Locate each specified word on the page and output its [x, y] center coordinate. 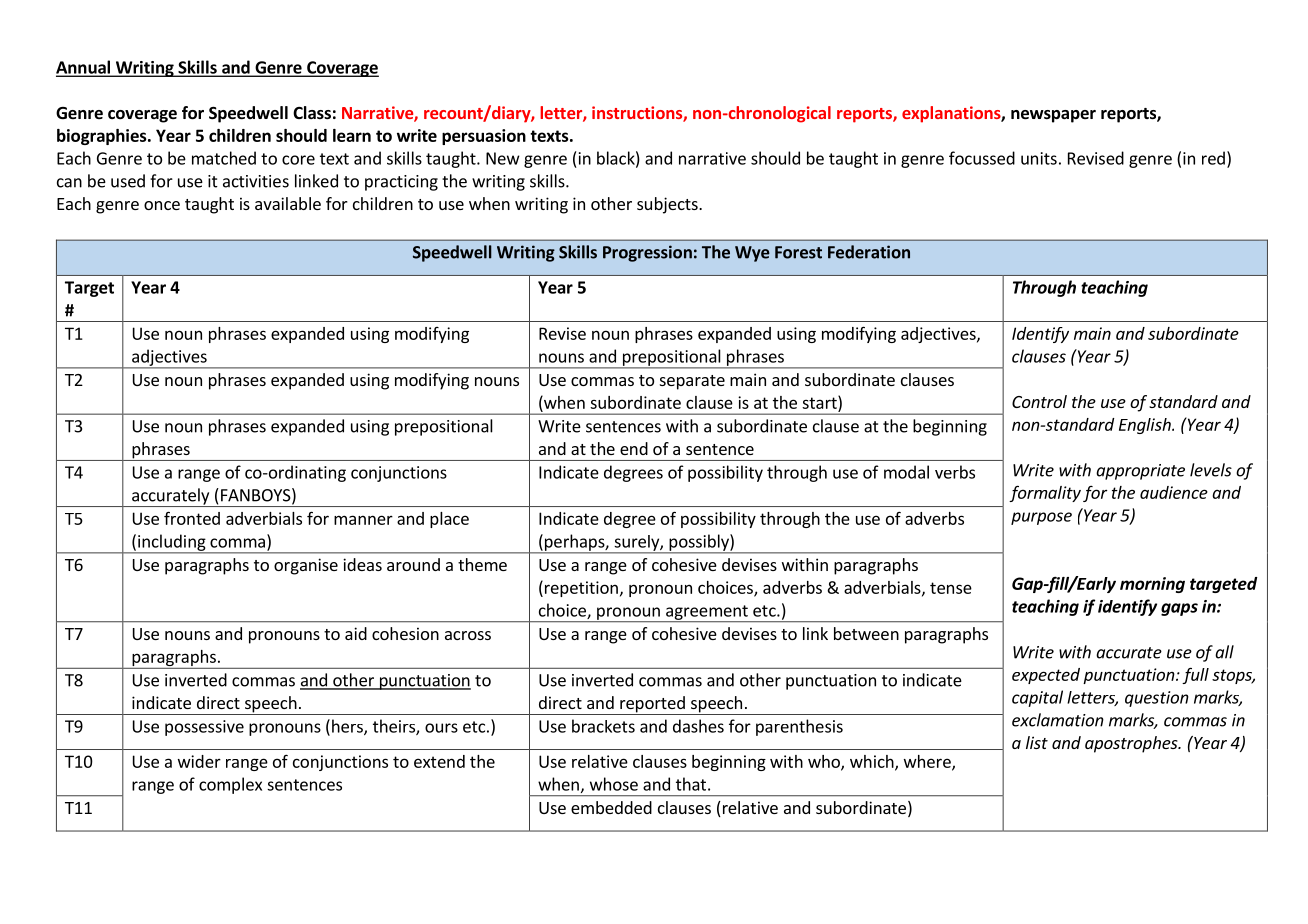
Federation [869, 252]
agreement [707, 613]
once [162, 205]
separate [692, 382]
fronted [192, 518]
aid [356, 633]
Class [312, 113]
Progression [647, 253]
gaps [1179, 609]
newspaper [1053, 116]
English [1146, 426]
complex [230, 785]
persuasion [484, 137]
